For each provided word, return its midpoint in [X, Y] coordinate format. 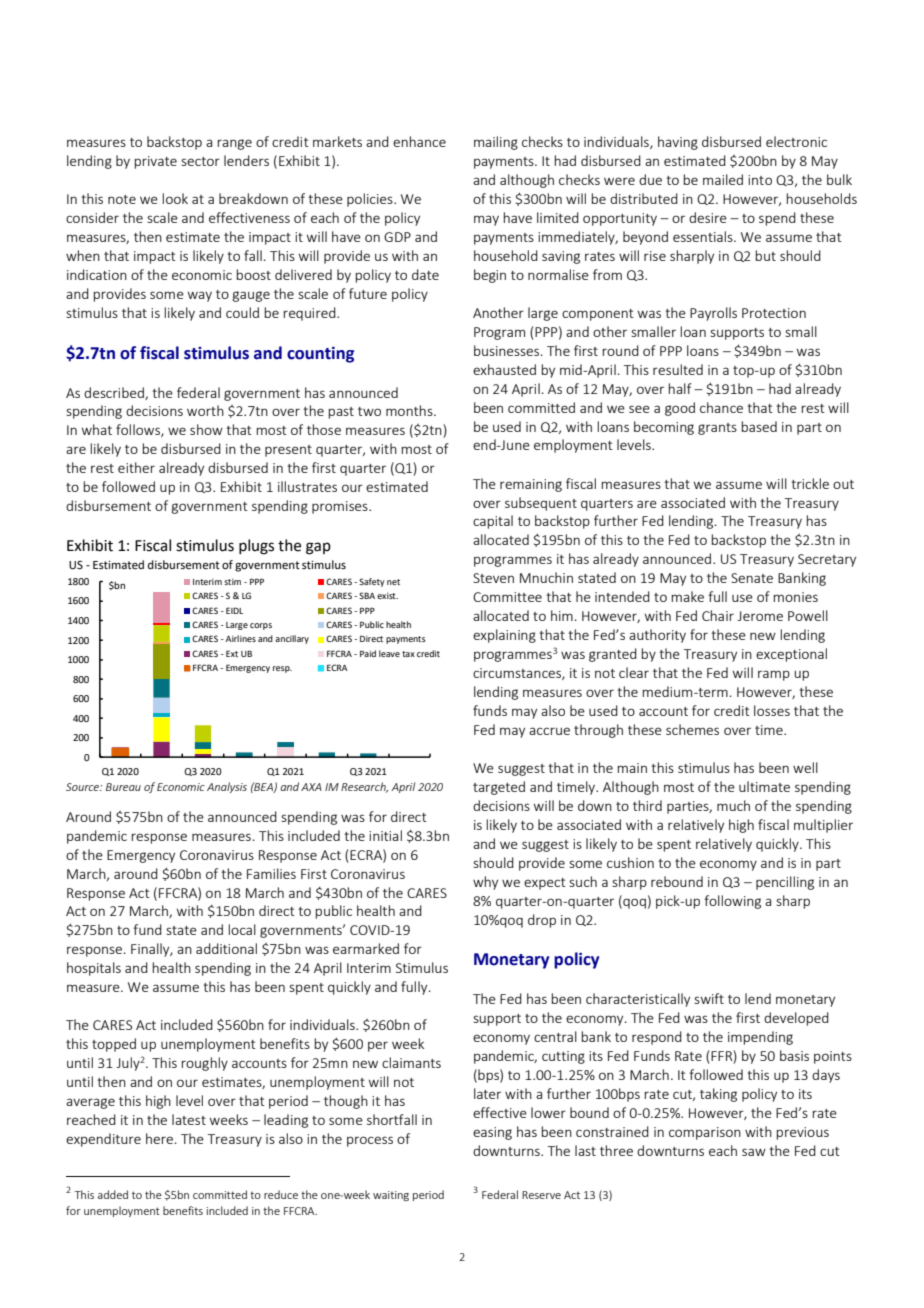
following [733, 902]
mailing [496, 143]
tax [408, 654]
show [206, 429]
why [485, 883]
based [759, 426]
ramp [774, 675]
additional [226, 948]
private [155, 162]
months [410, 410]
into [760, 180]
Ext [232, 653]
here [159, 1138]
